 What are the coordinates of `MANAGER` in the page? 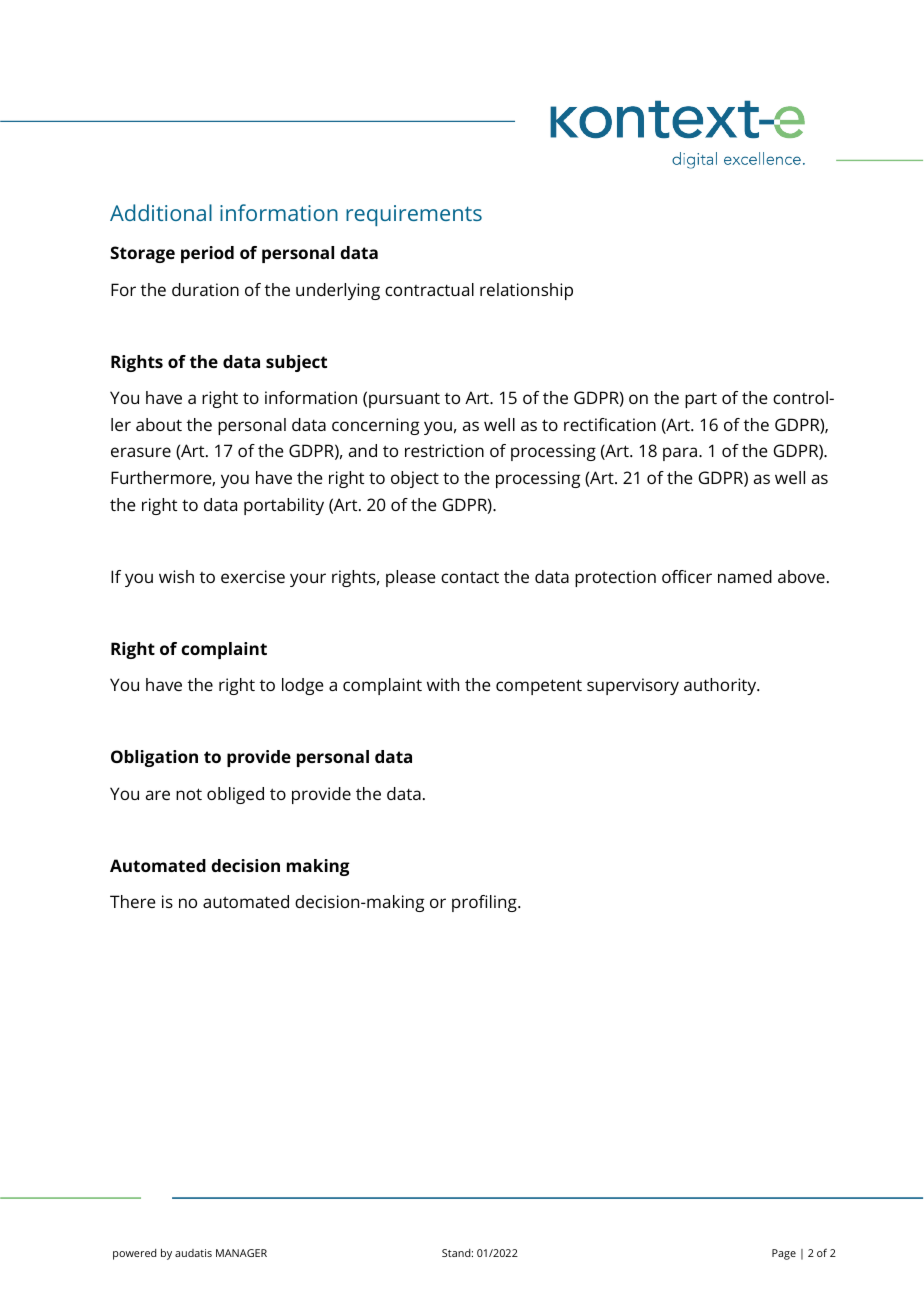 It's located at (241, 1253).
